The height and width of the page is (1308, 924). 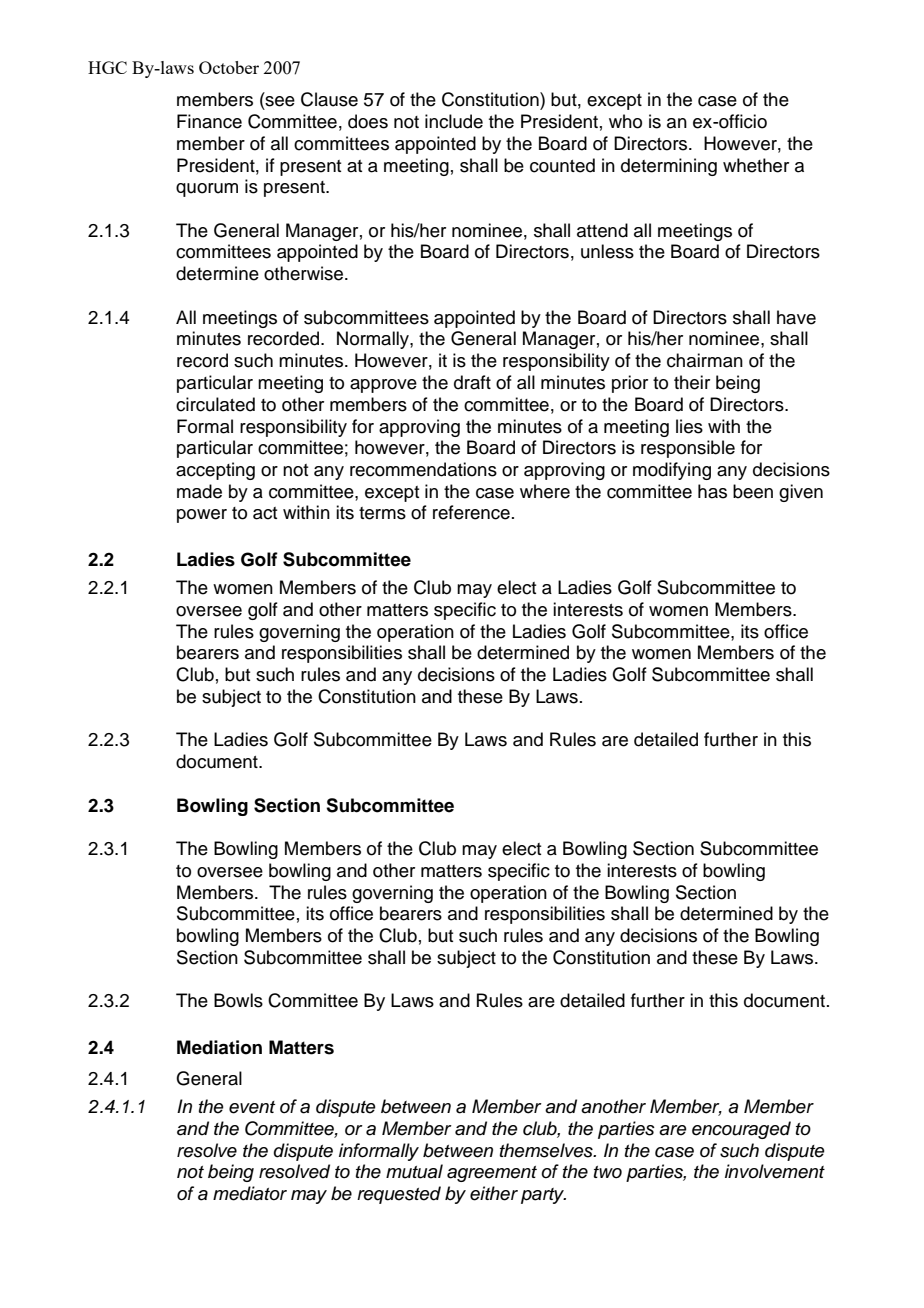 What do you see at coordinates (712, 491) in the page?
I see `has` at bounding box center [712, 491].
